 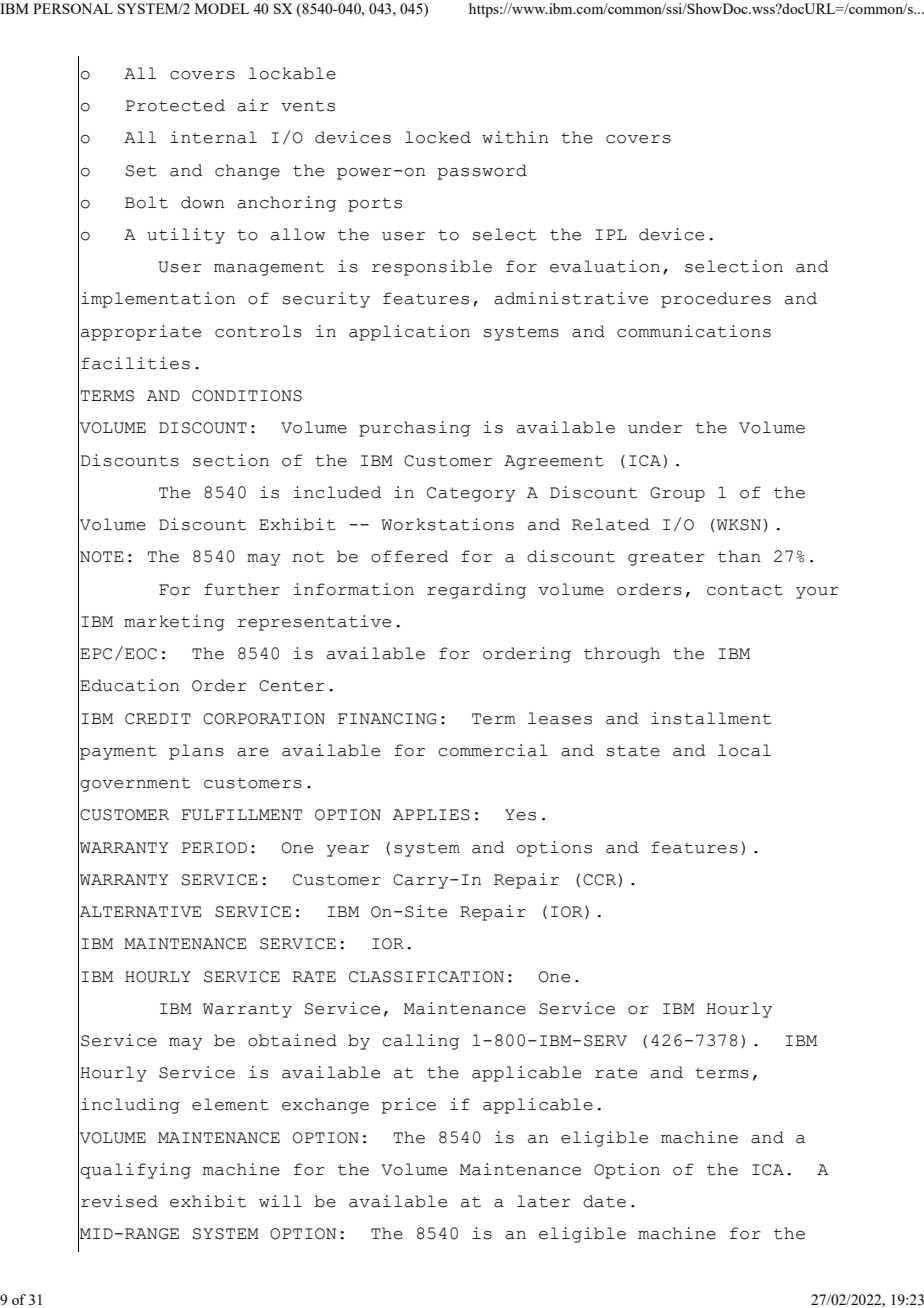 What do you see at coordinates (387, 719) in the screenshot?
I see `FINANCING` at bounding box center [387, 719].
